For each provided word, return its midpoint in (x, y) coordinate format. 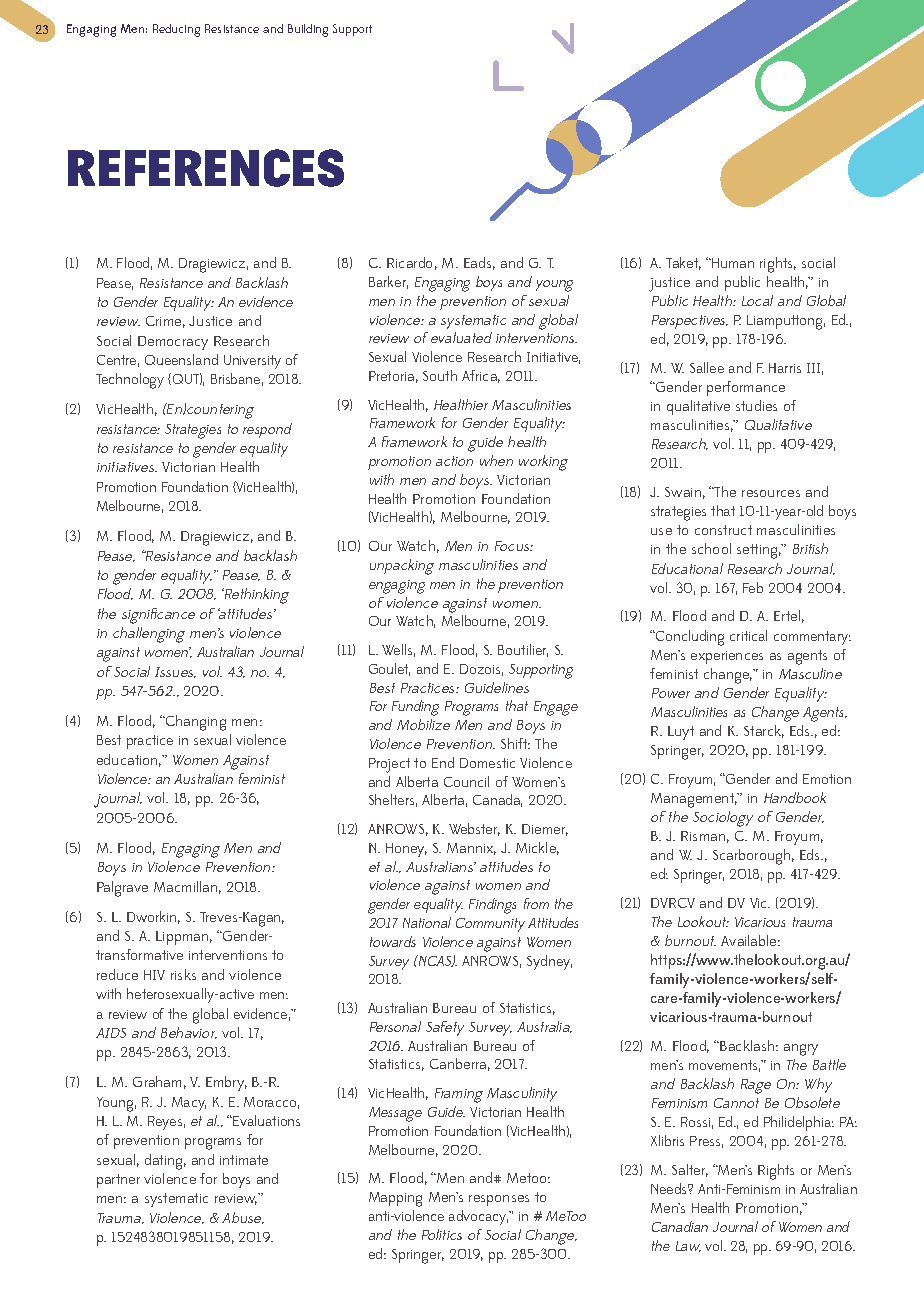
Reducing (176, 30)
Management (694, 800)
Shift (515, 743)
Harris (785, 368)
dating (165, 1162)
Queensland (181, 359)
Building (308, 30)
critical (748, 635)
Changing (194, 723)
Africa (481, 376)
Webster (474, 829)
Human (732, 263)
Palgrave (122, 889)
